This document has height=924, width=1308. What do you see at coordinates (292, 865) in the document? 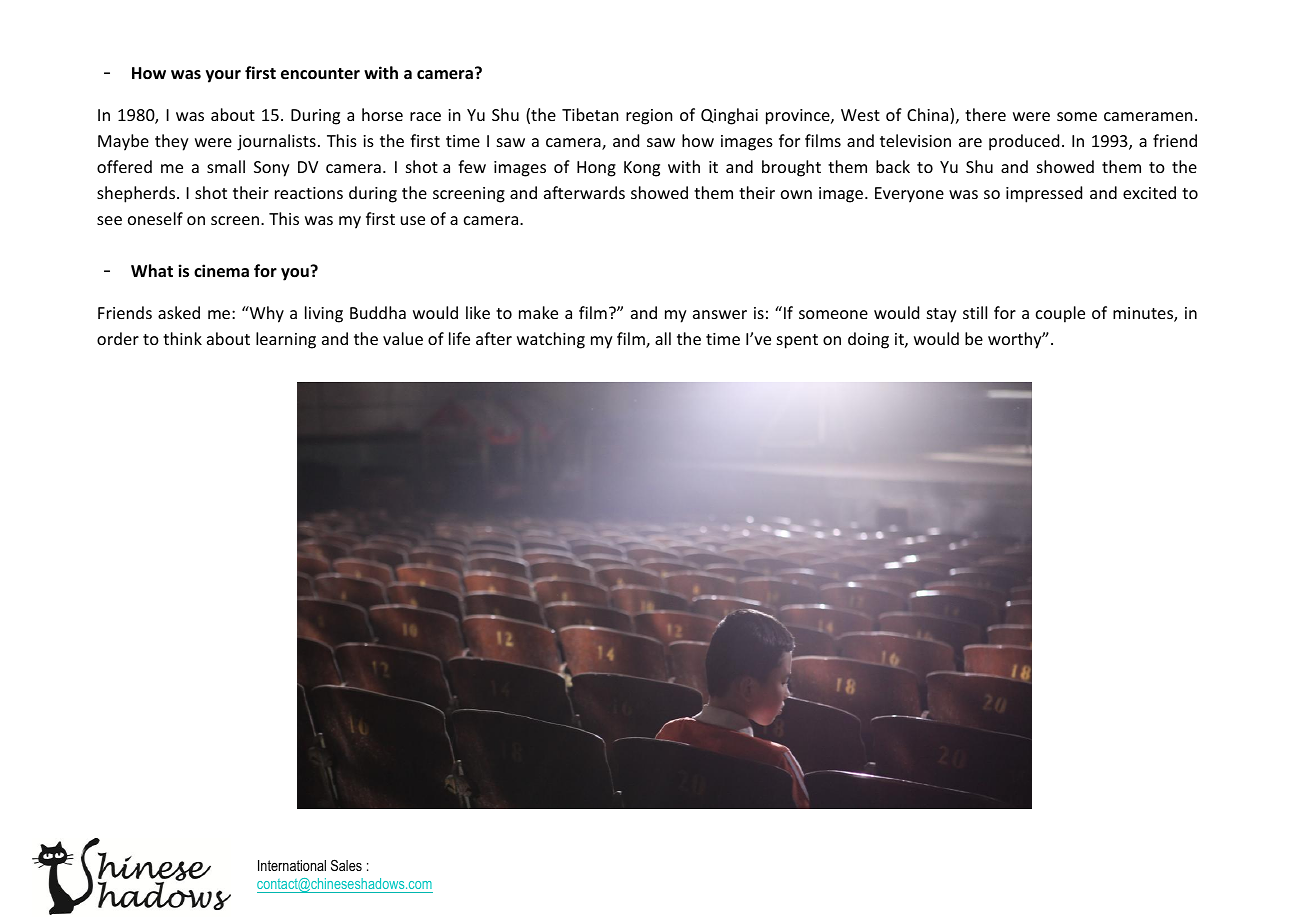
I see `International` at bounding box center [292, 865].
